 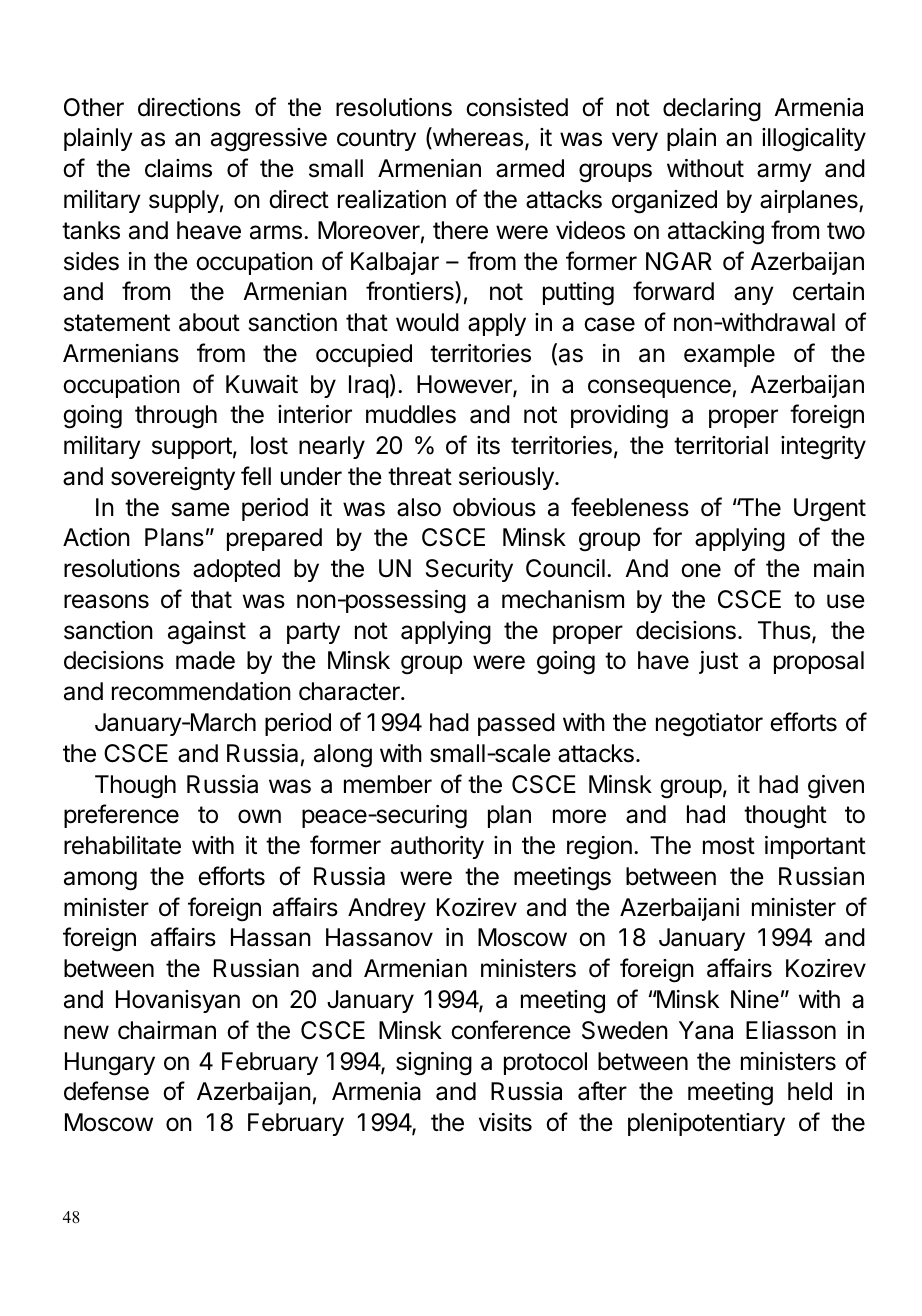 What do you see at coordinates (729, 846) in the document?
I see `most` at bounding box center [729, 846].
